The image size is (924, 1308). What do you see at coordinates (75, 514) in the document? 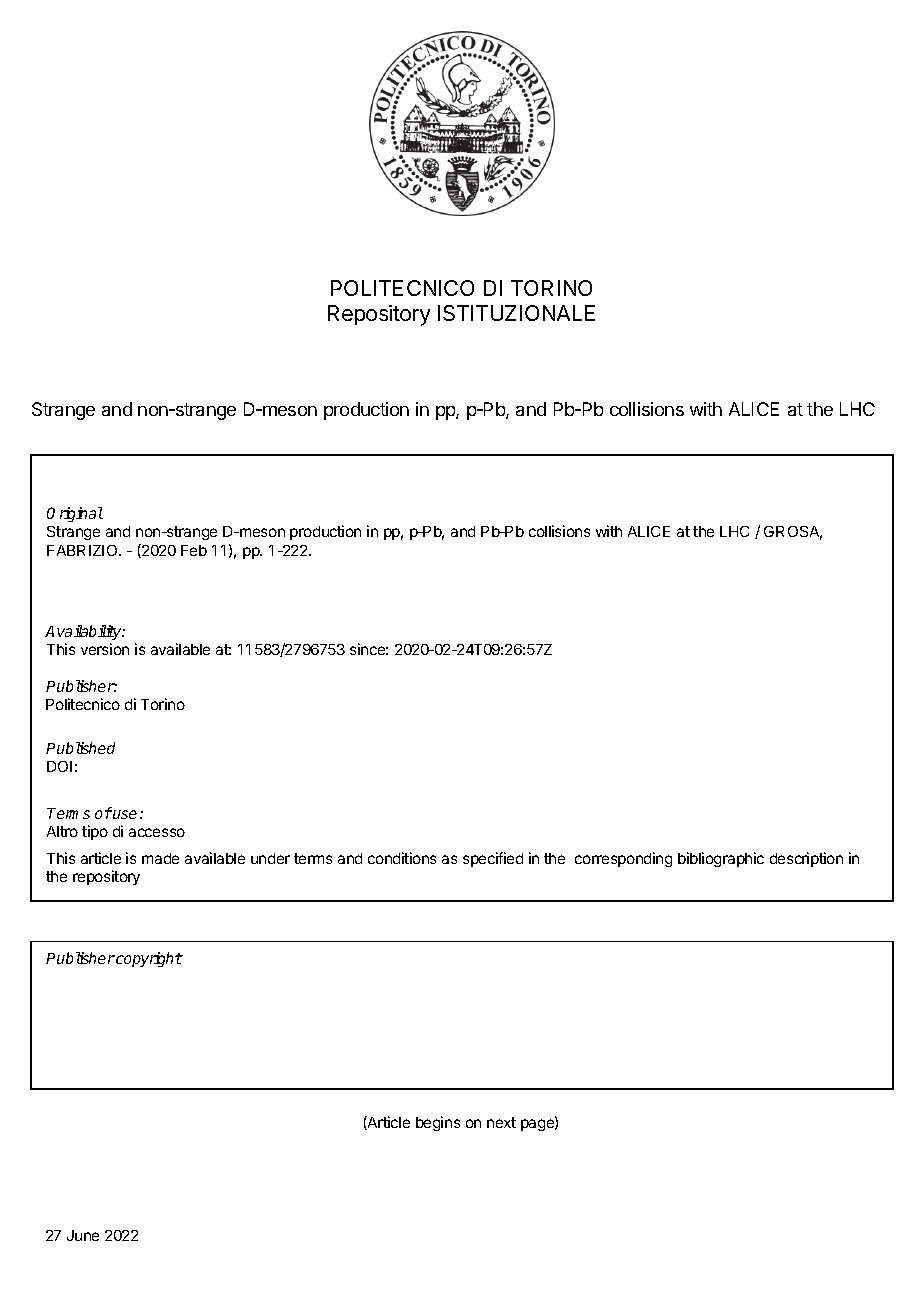
I see `Original` at bounding box center [75, 514].
